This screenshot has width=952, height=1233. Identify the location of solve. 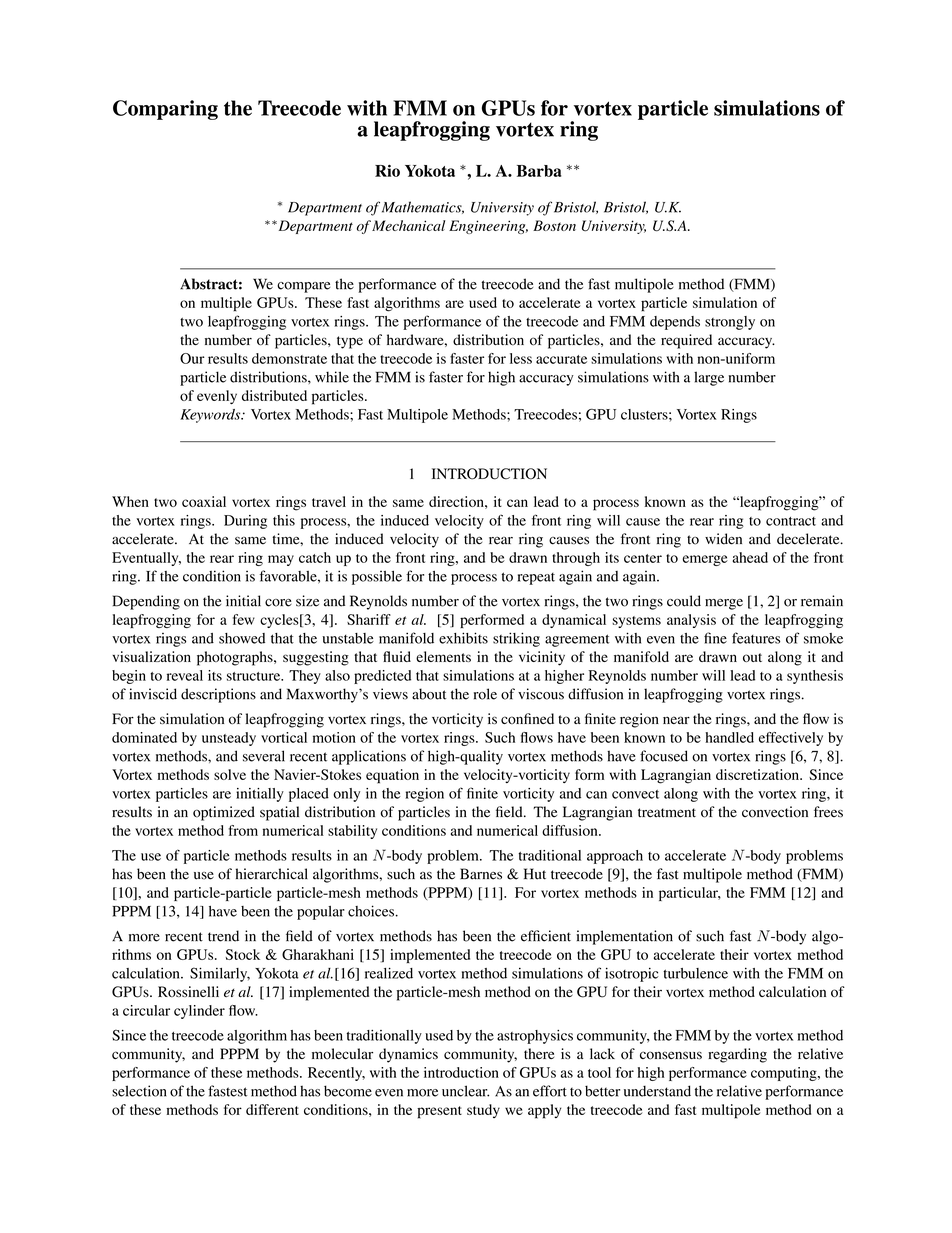
(230, 774).
